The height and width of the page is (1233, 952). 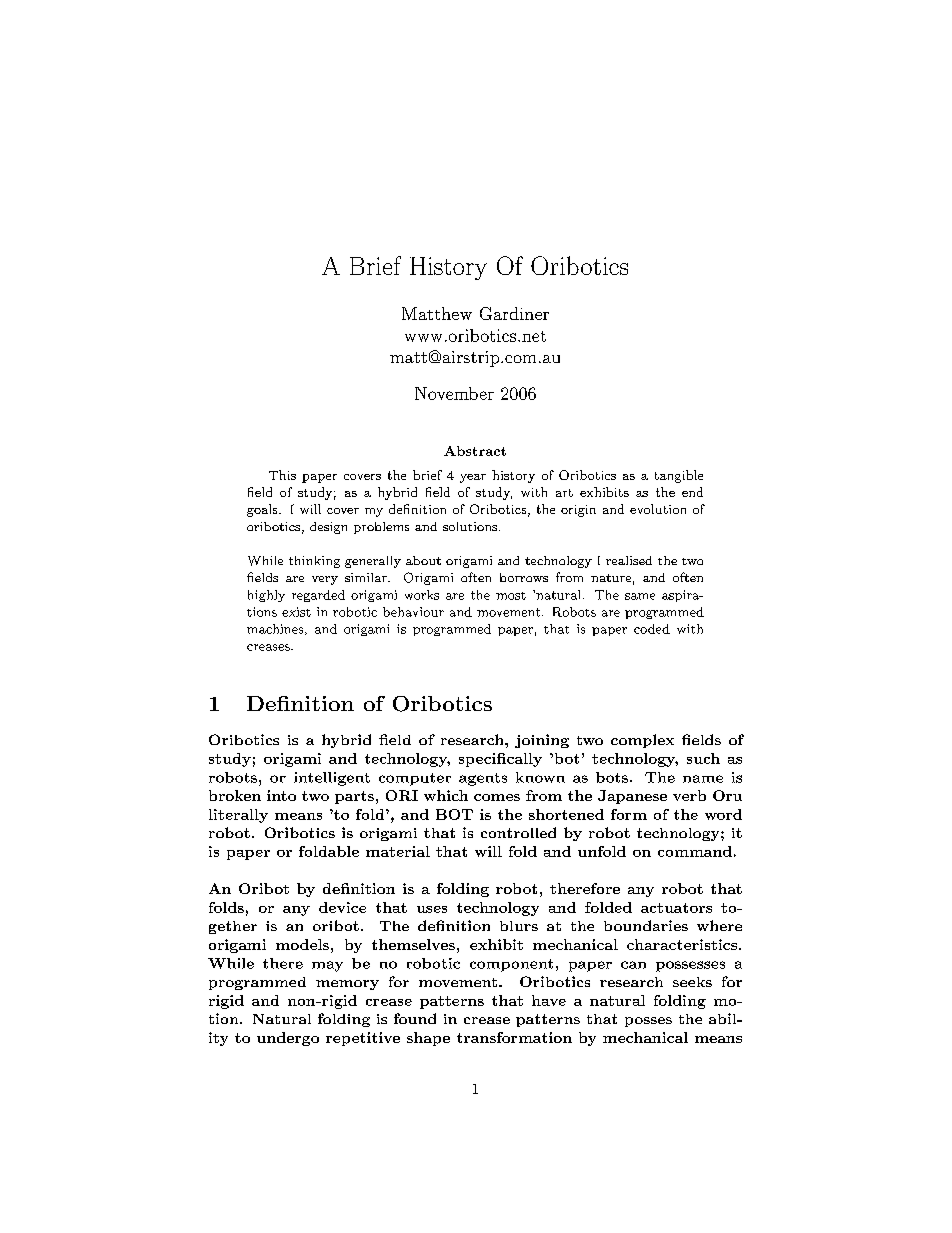 I want to click on joining, so click(x=542, y=741).
